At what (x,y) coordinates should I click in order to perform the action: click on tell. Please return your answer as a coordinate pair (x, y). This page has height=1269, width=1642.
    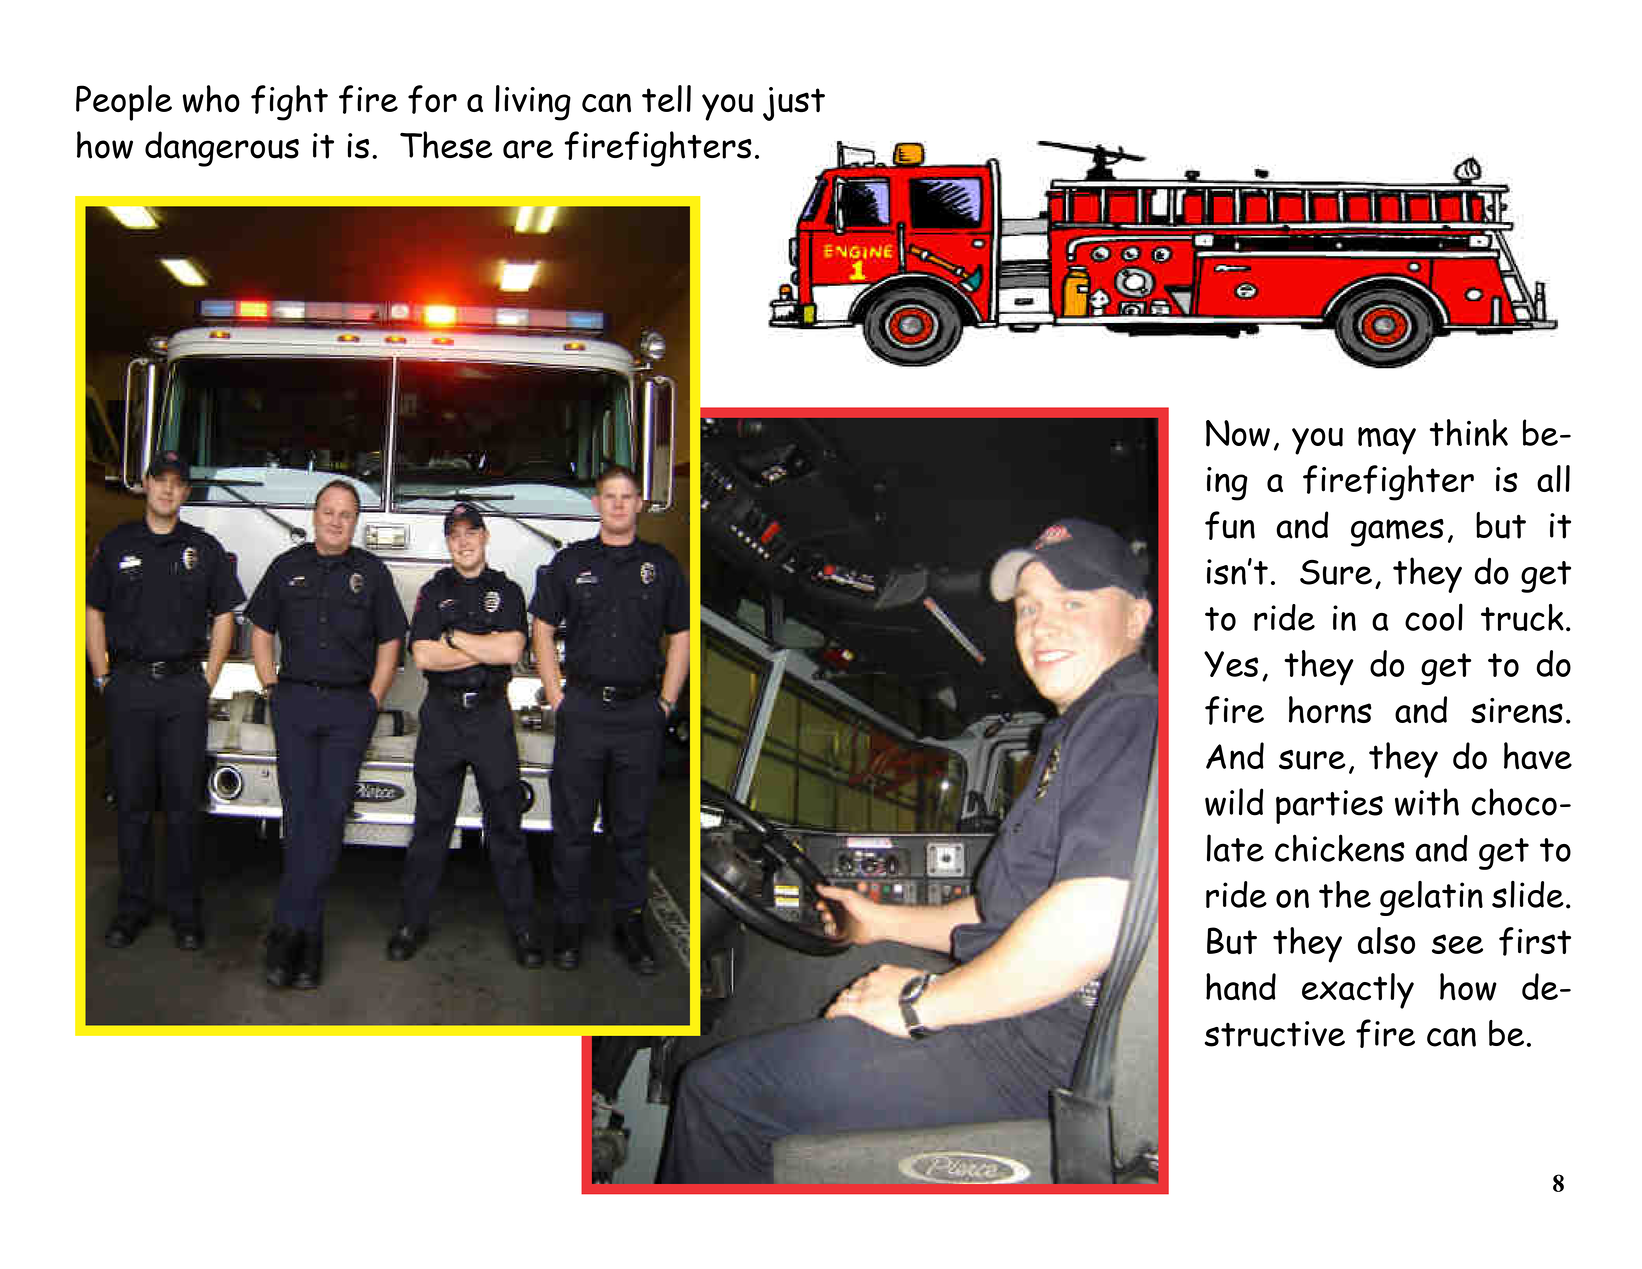
    Looking at the image, I should click on (666, 98).
